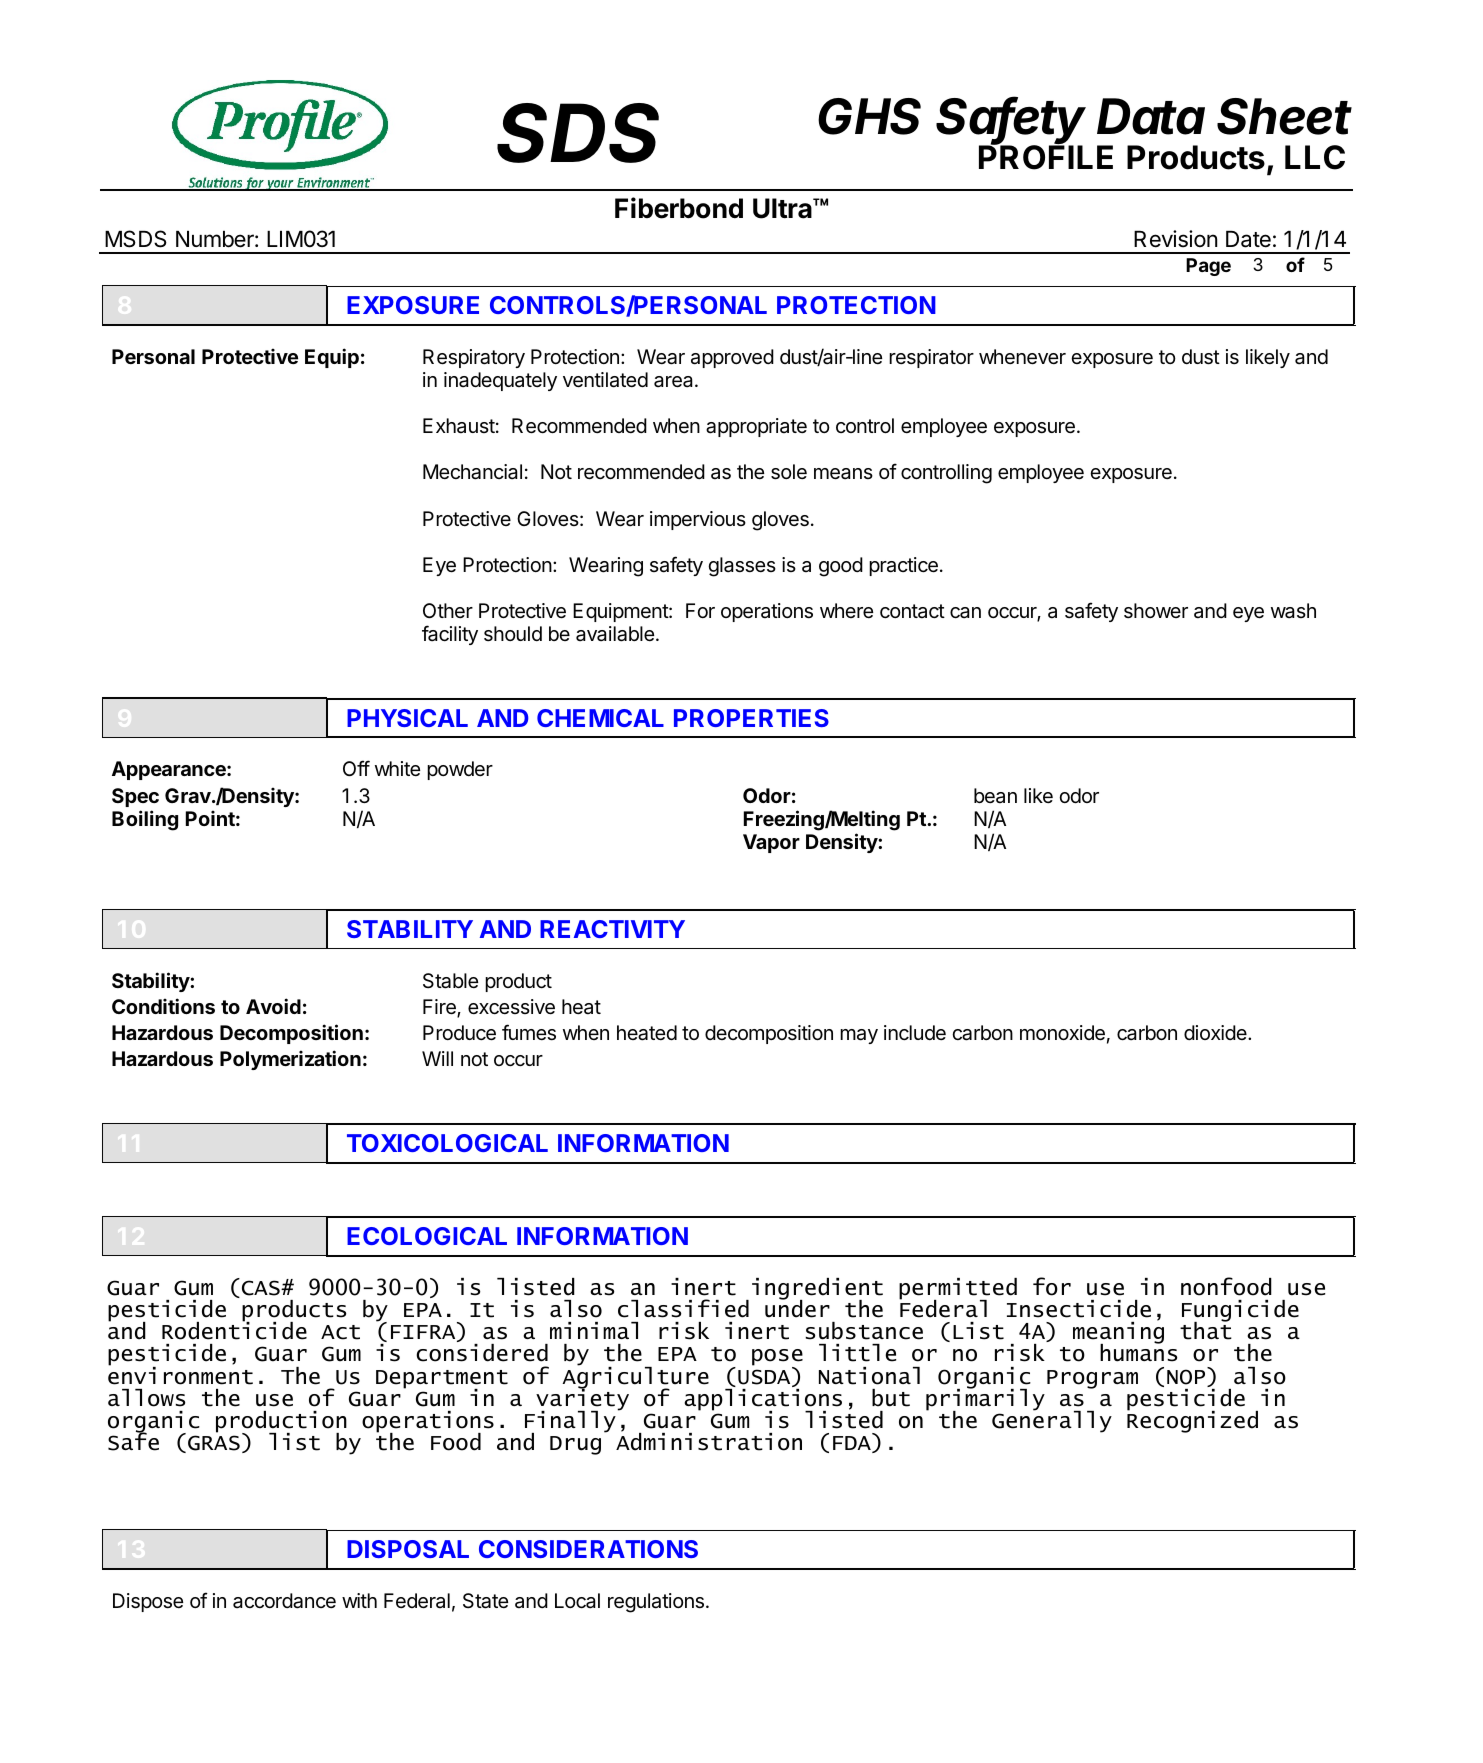 This screenshot has width=1483, height=1763. I want to click on bean, so click(995, 796).
